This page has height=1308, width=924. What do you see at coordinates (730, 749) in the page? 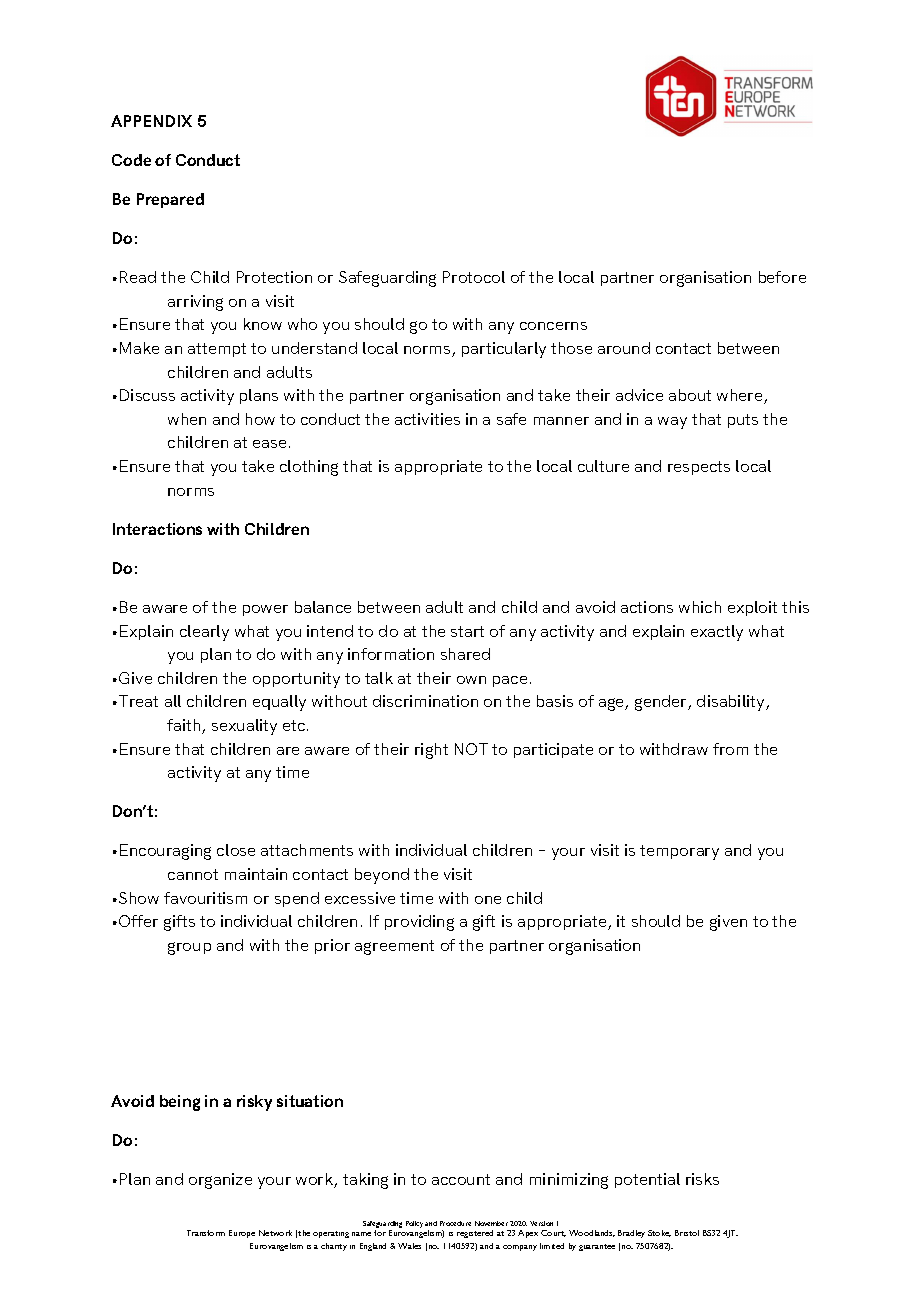
I see `from` at bounding box center [730, 749].
